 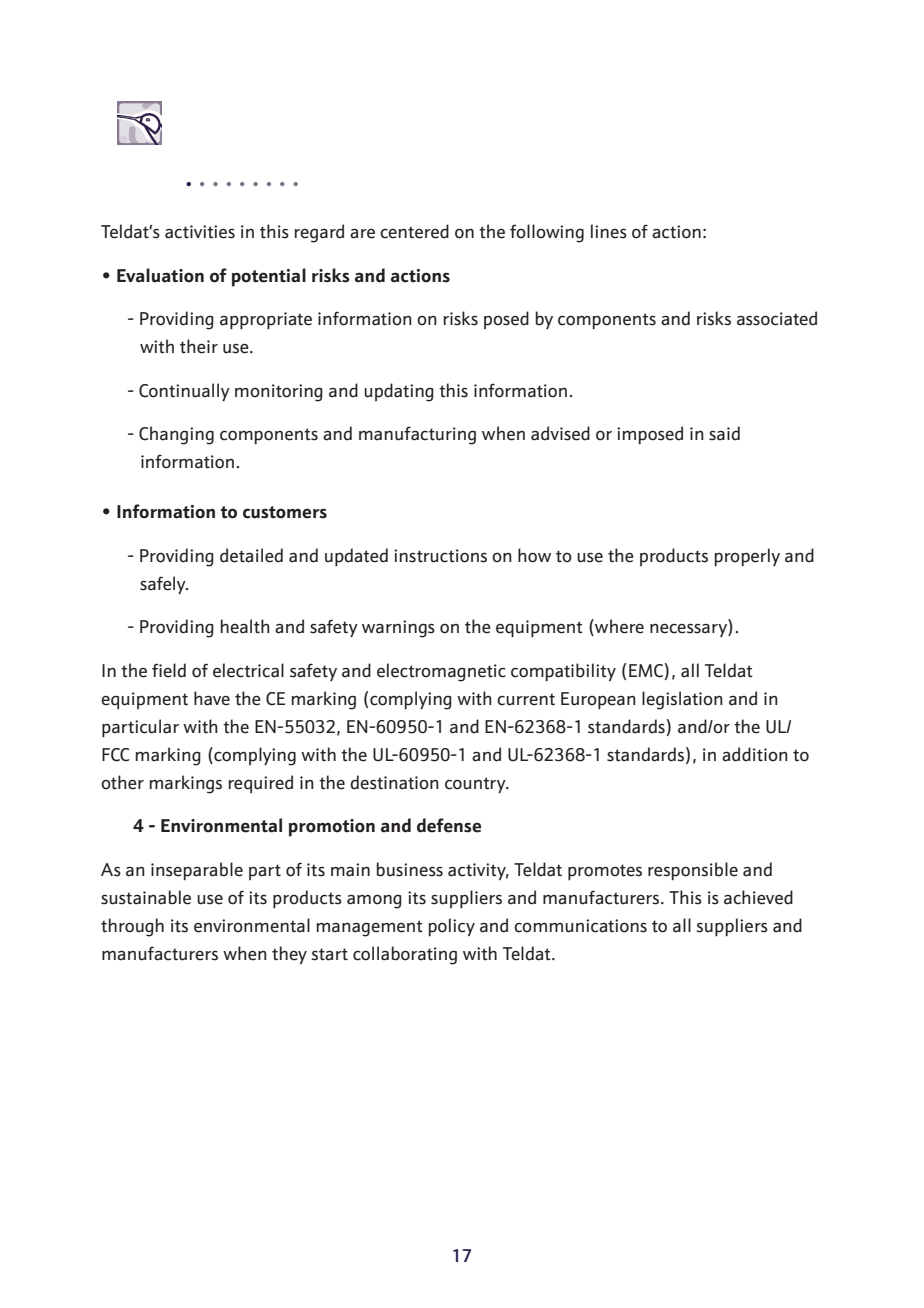 I want to click on required, so click(x=261, y=784).
